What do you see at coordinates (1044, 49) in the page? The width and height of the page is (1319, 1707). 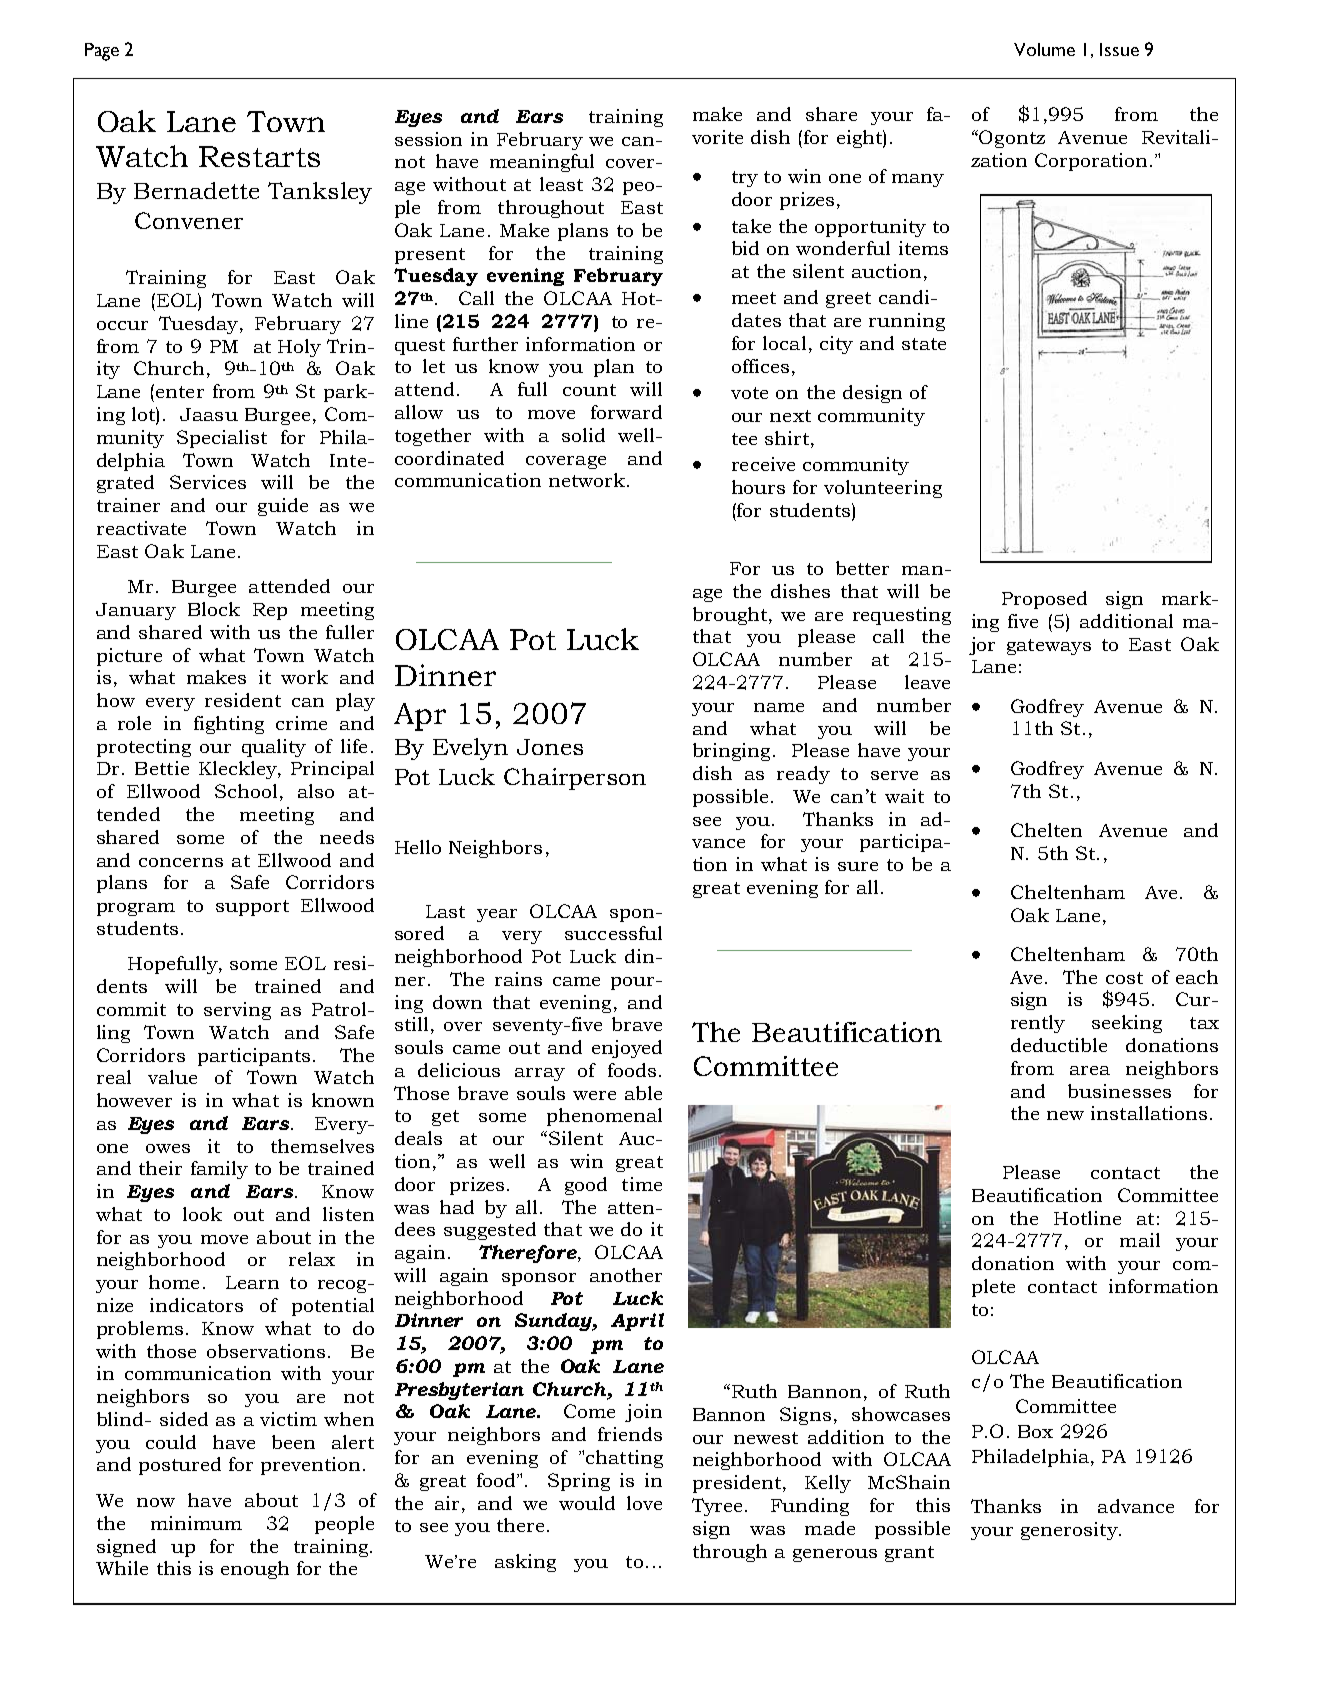 I see `Volume` at bounding box center [1044, 49].
